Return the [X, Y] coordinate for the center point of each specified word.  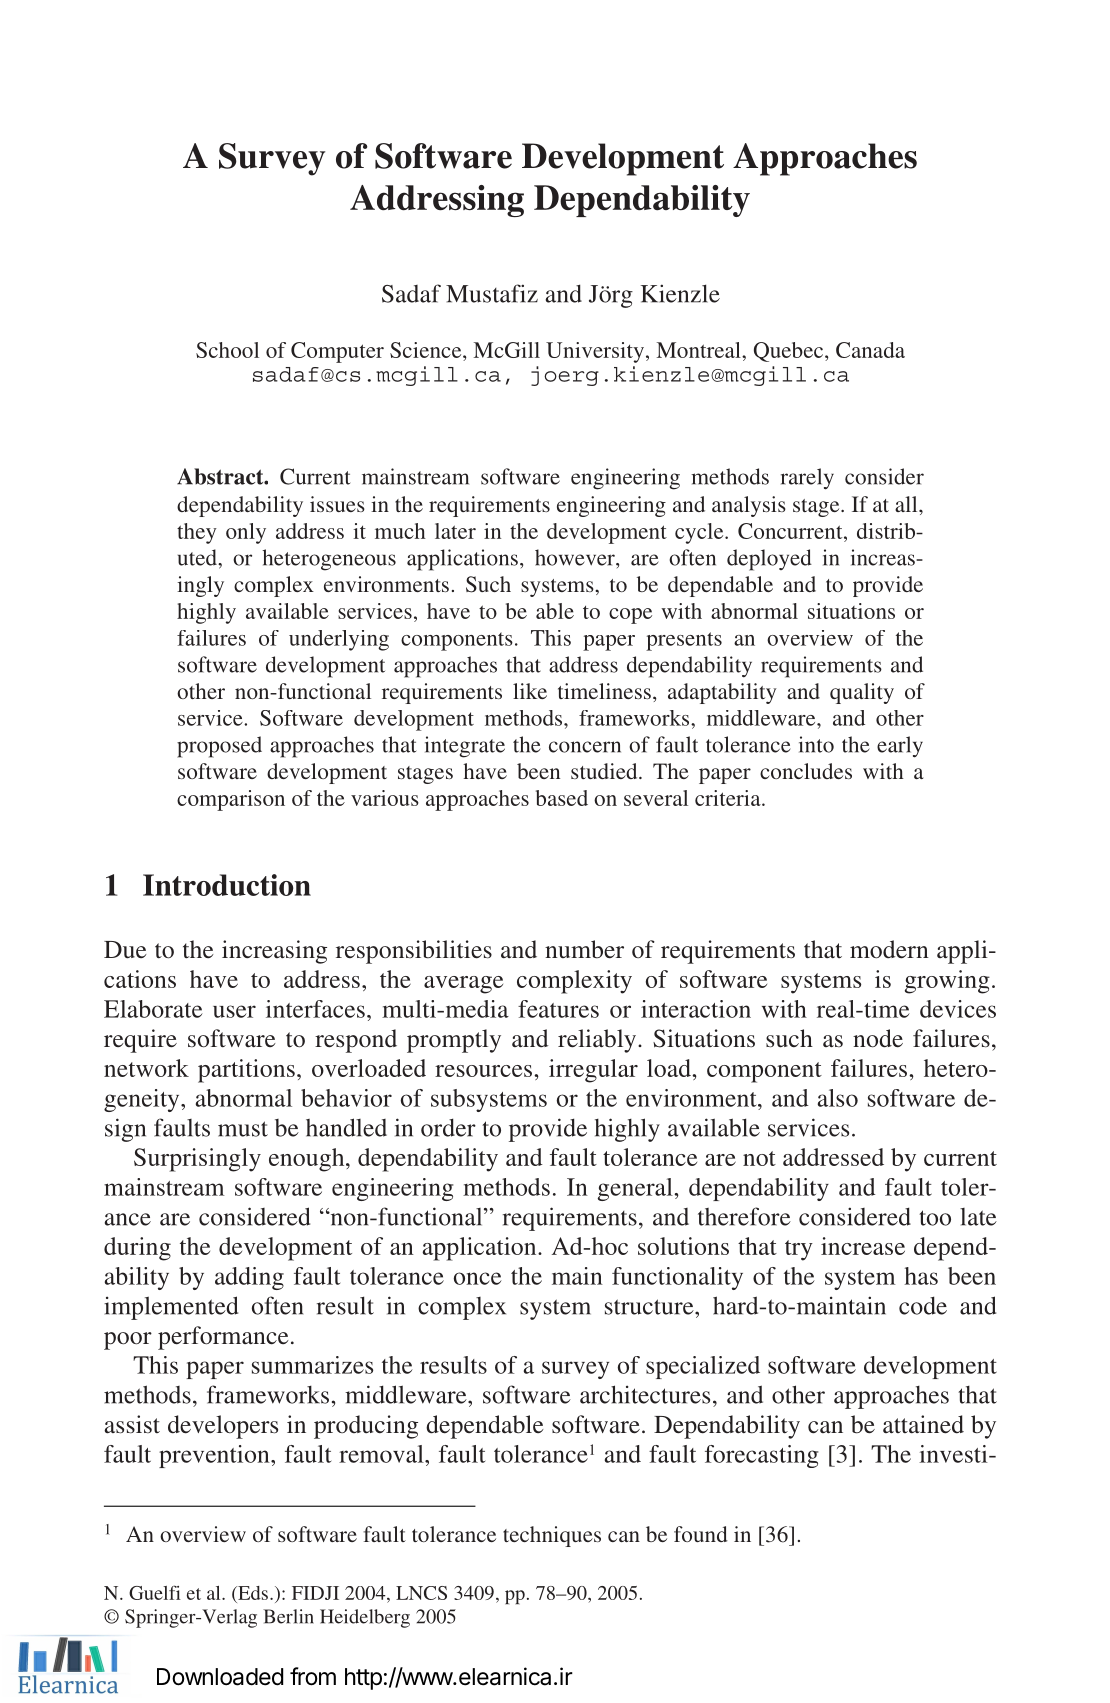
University [595, 352]
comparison [231, 800]
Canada [870, 350]
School [227, 350]
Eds [253, 1593]
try [799, 1250]
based [562, 798]
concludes [806, 771]
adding [249, 1278]
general [636, 1189]
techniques [552, 1536]
